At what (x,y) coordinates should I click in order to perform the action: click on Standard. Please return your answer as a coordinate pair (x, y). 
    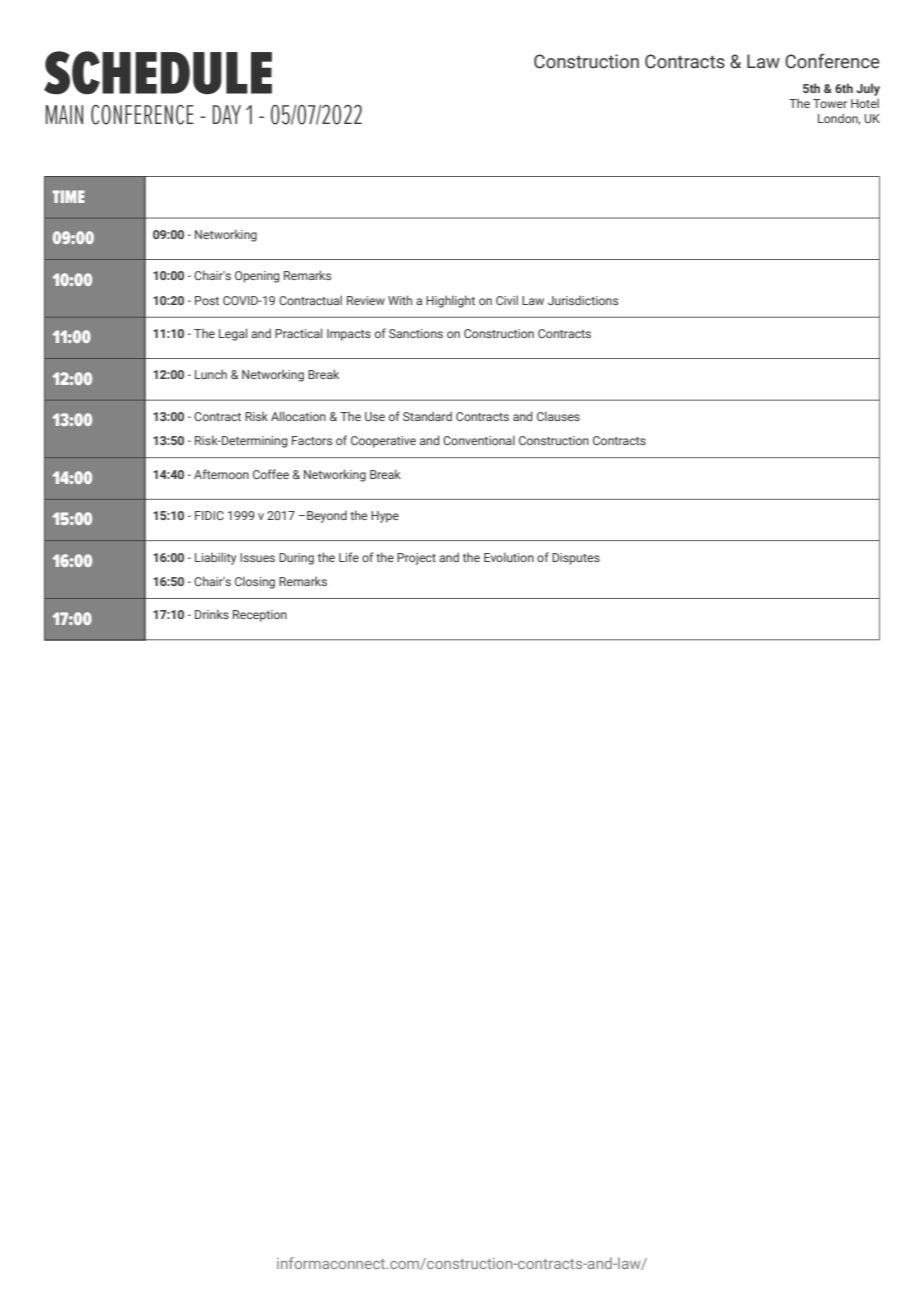
    Looking at the image, I should click on (427, 416).
